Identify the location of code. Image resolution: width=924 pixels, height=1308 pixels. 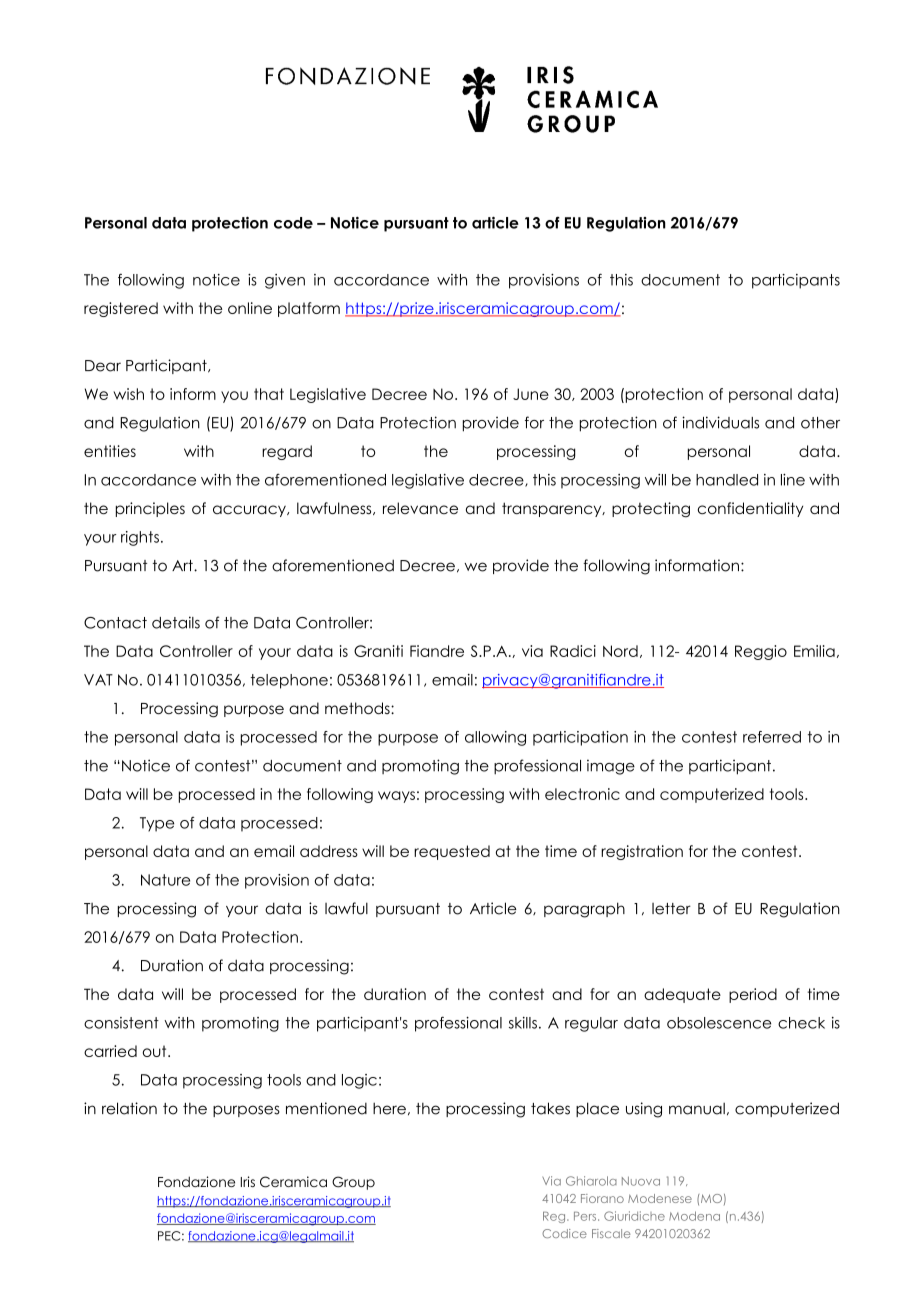
(293, 223).
